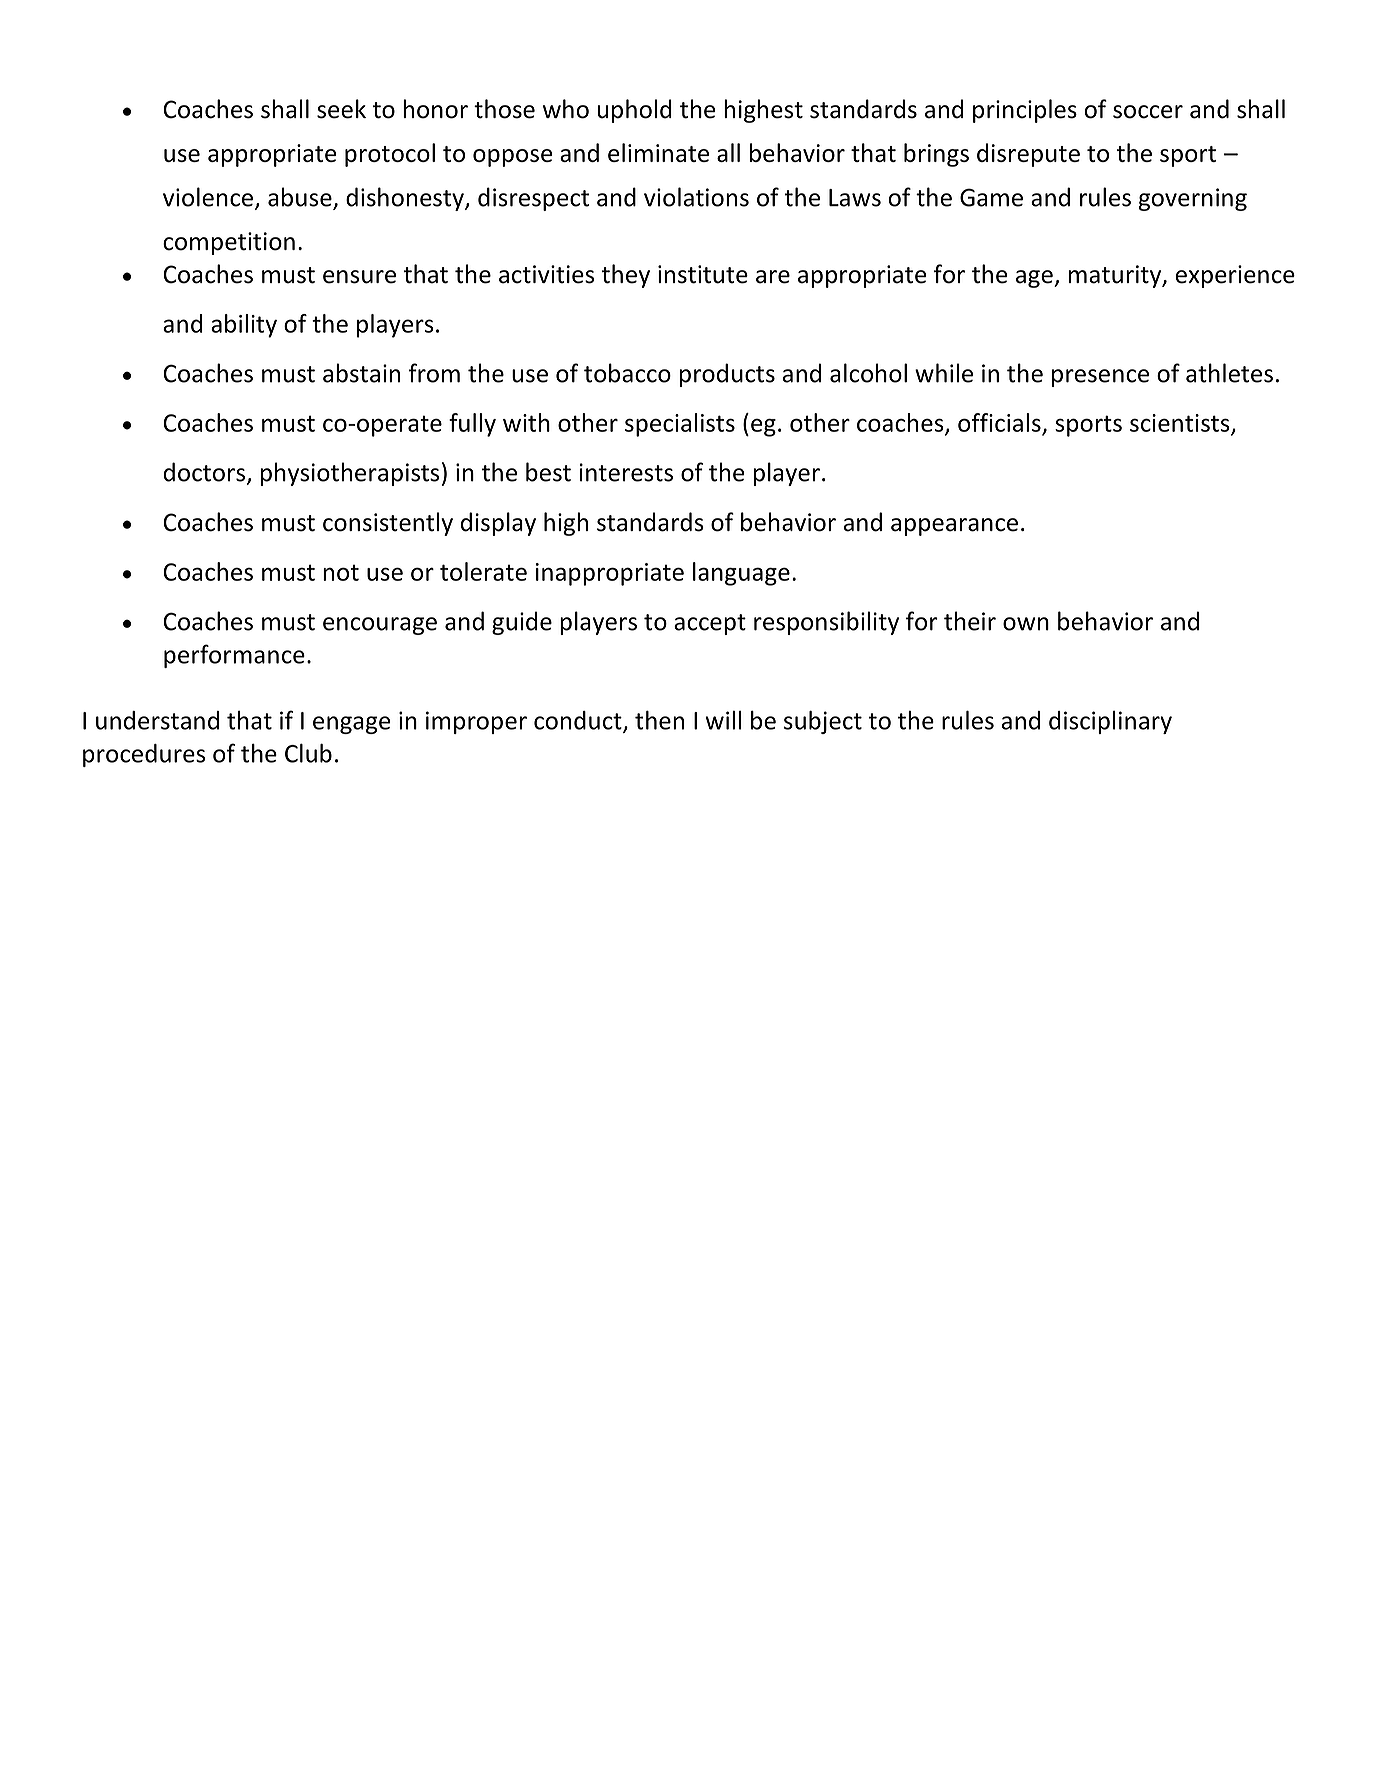 This screenshot has height=1787, width=1381. What do you see at coordinates (954, 527) in the screenshot?
I see `appearance` at bounding box center [954, 527].
